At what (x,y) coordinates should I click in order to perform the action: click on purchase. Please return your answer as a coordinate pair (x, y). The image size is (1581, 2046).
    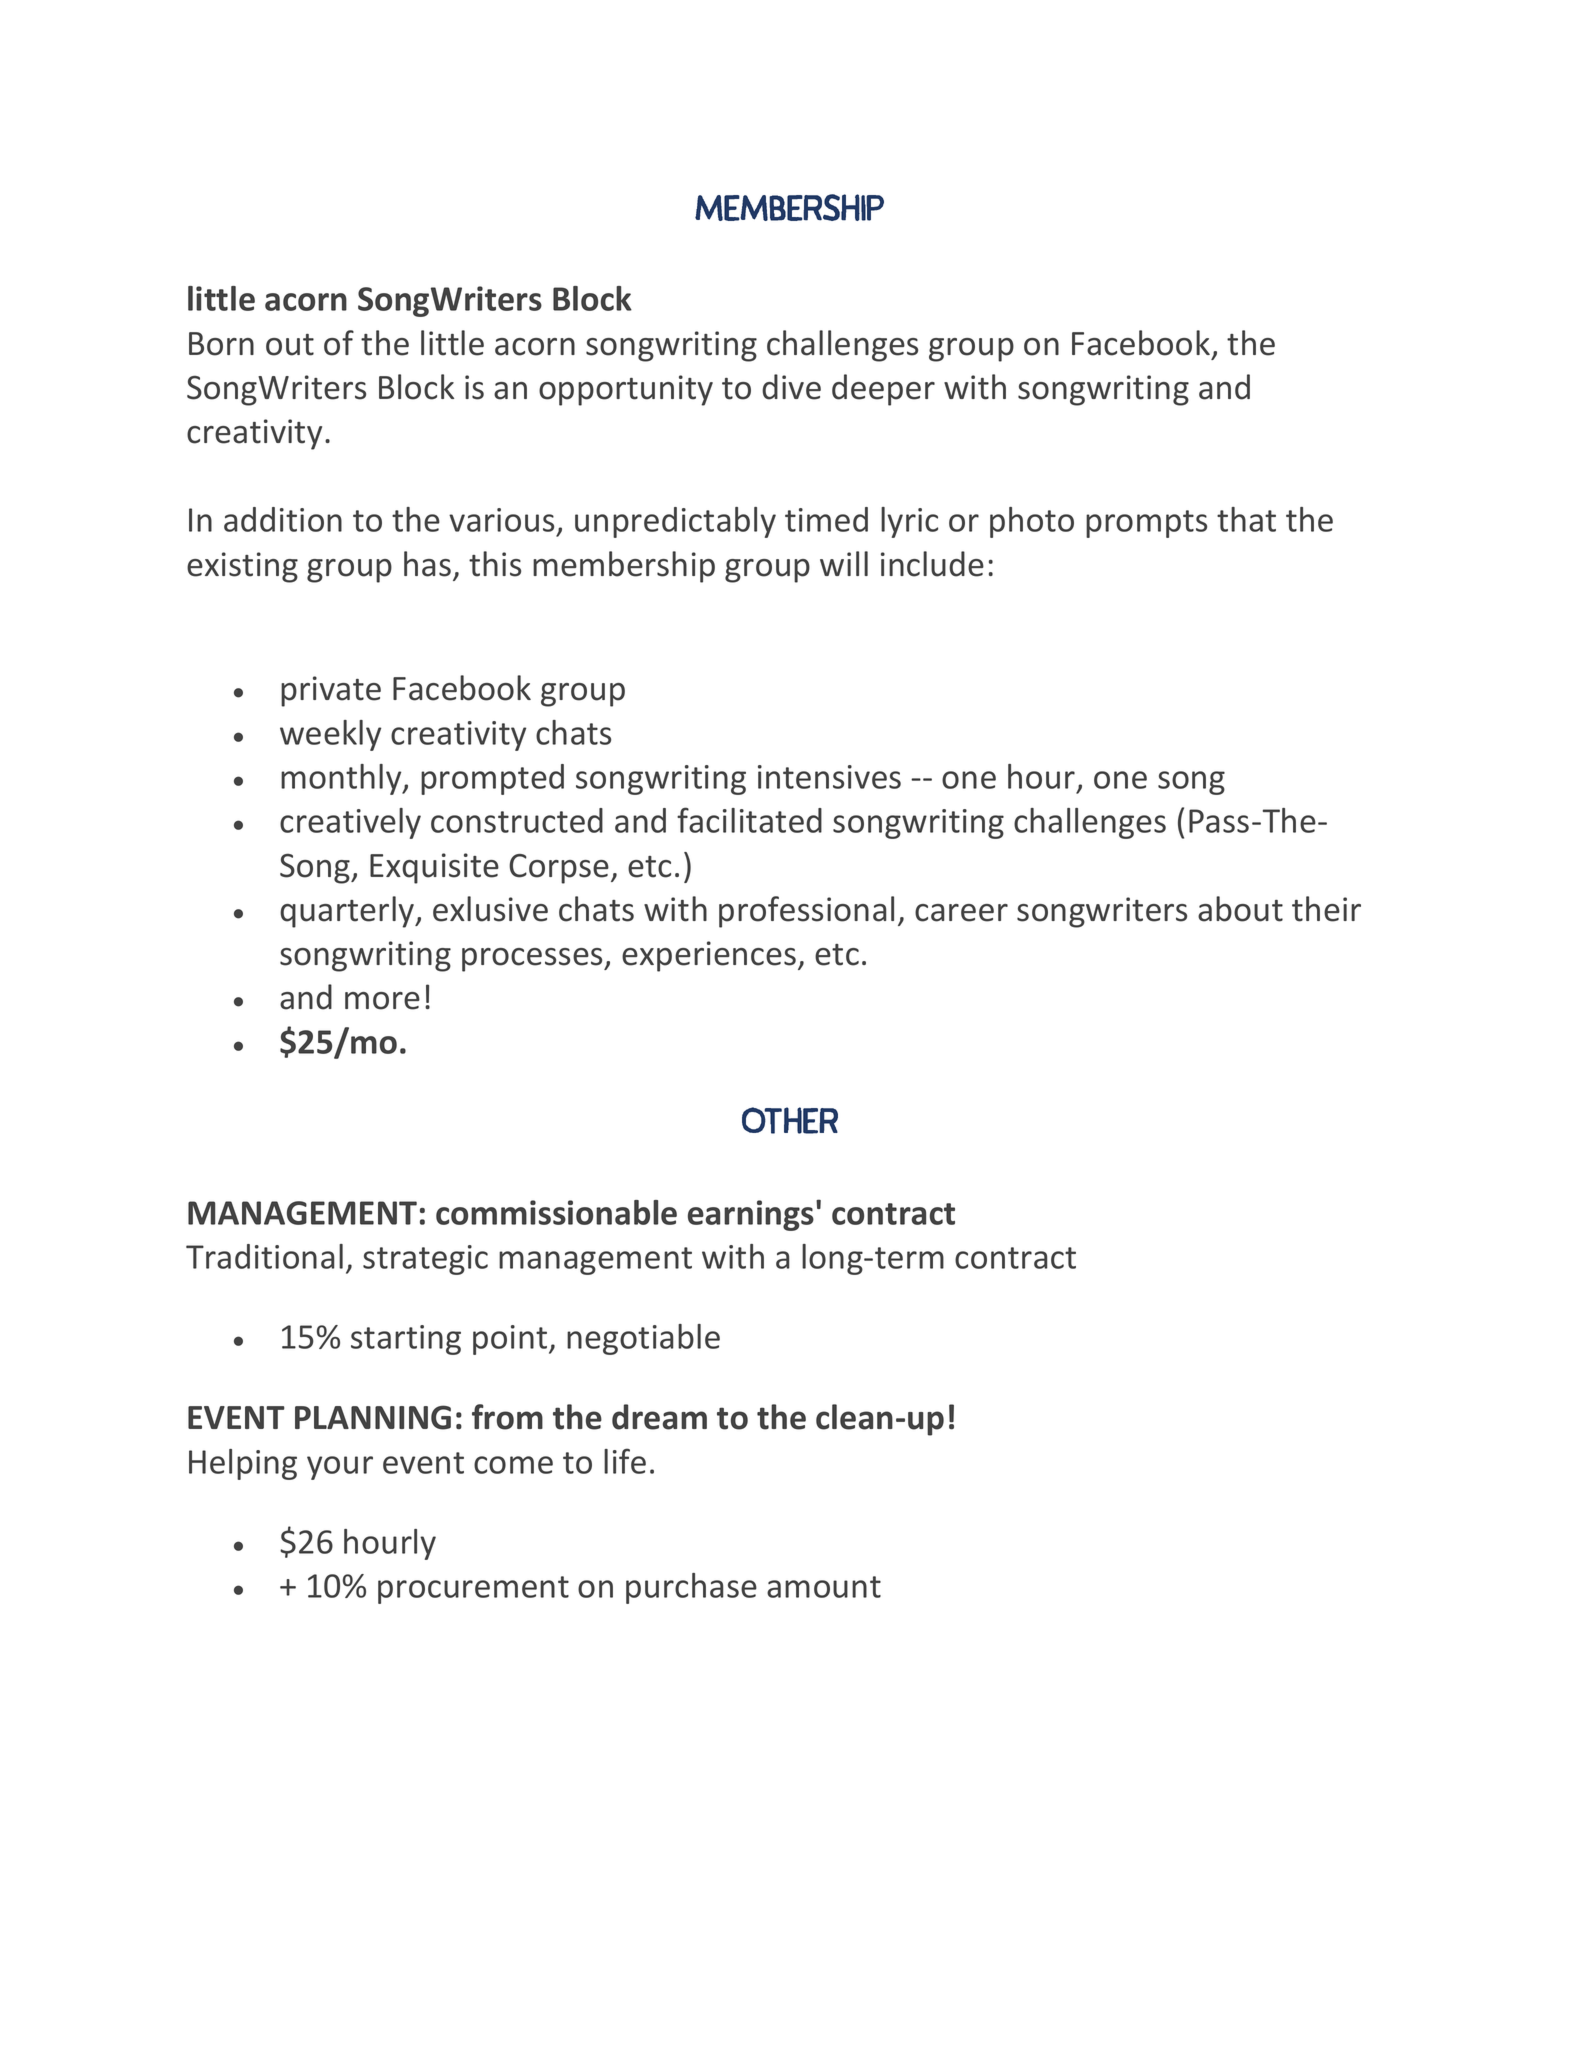
    Looking at the image, I should click on (691, 1588).
